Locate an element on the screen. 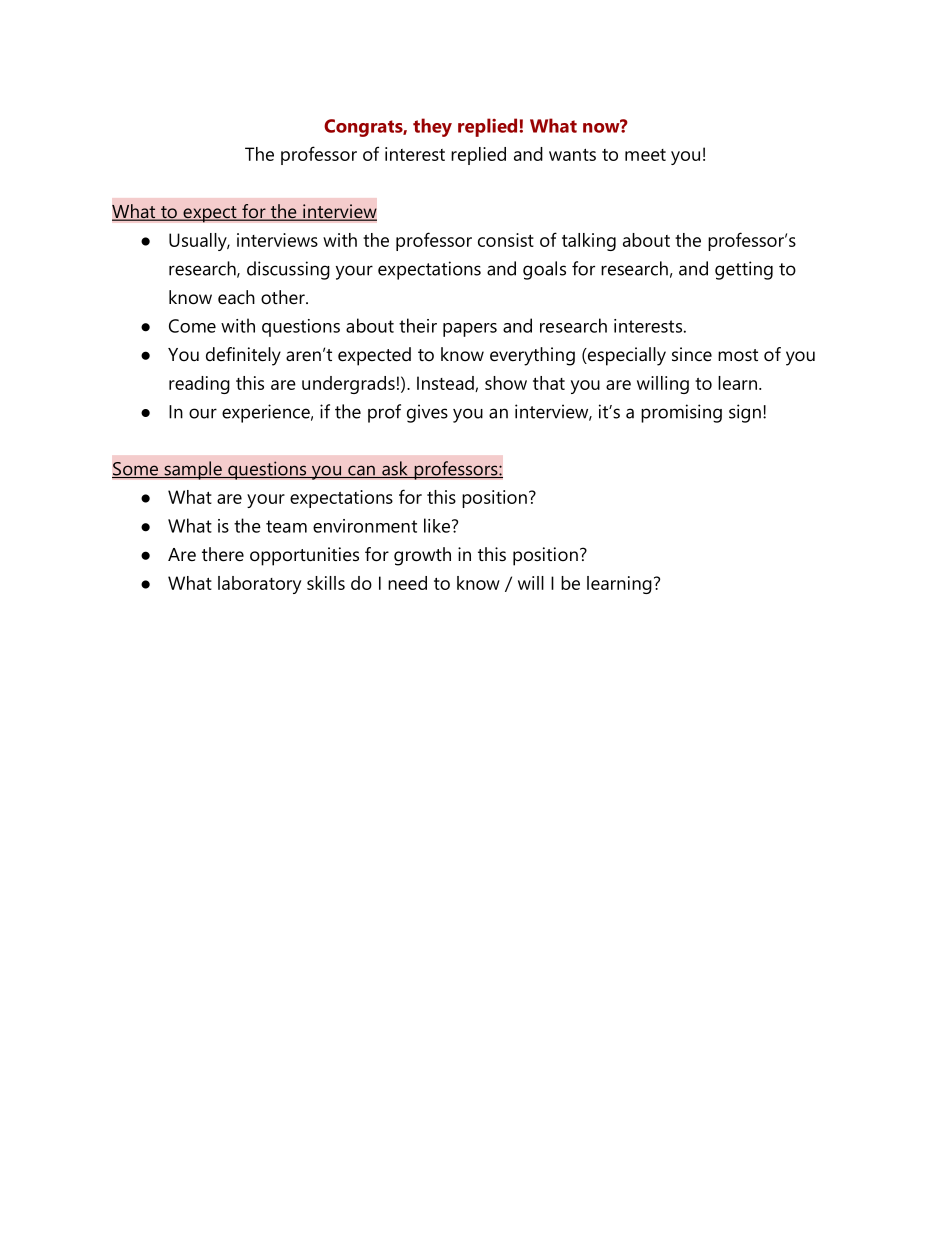 The height and width of the screenshot is (1233, 952). they is located at coordinates (432, 127).
